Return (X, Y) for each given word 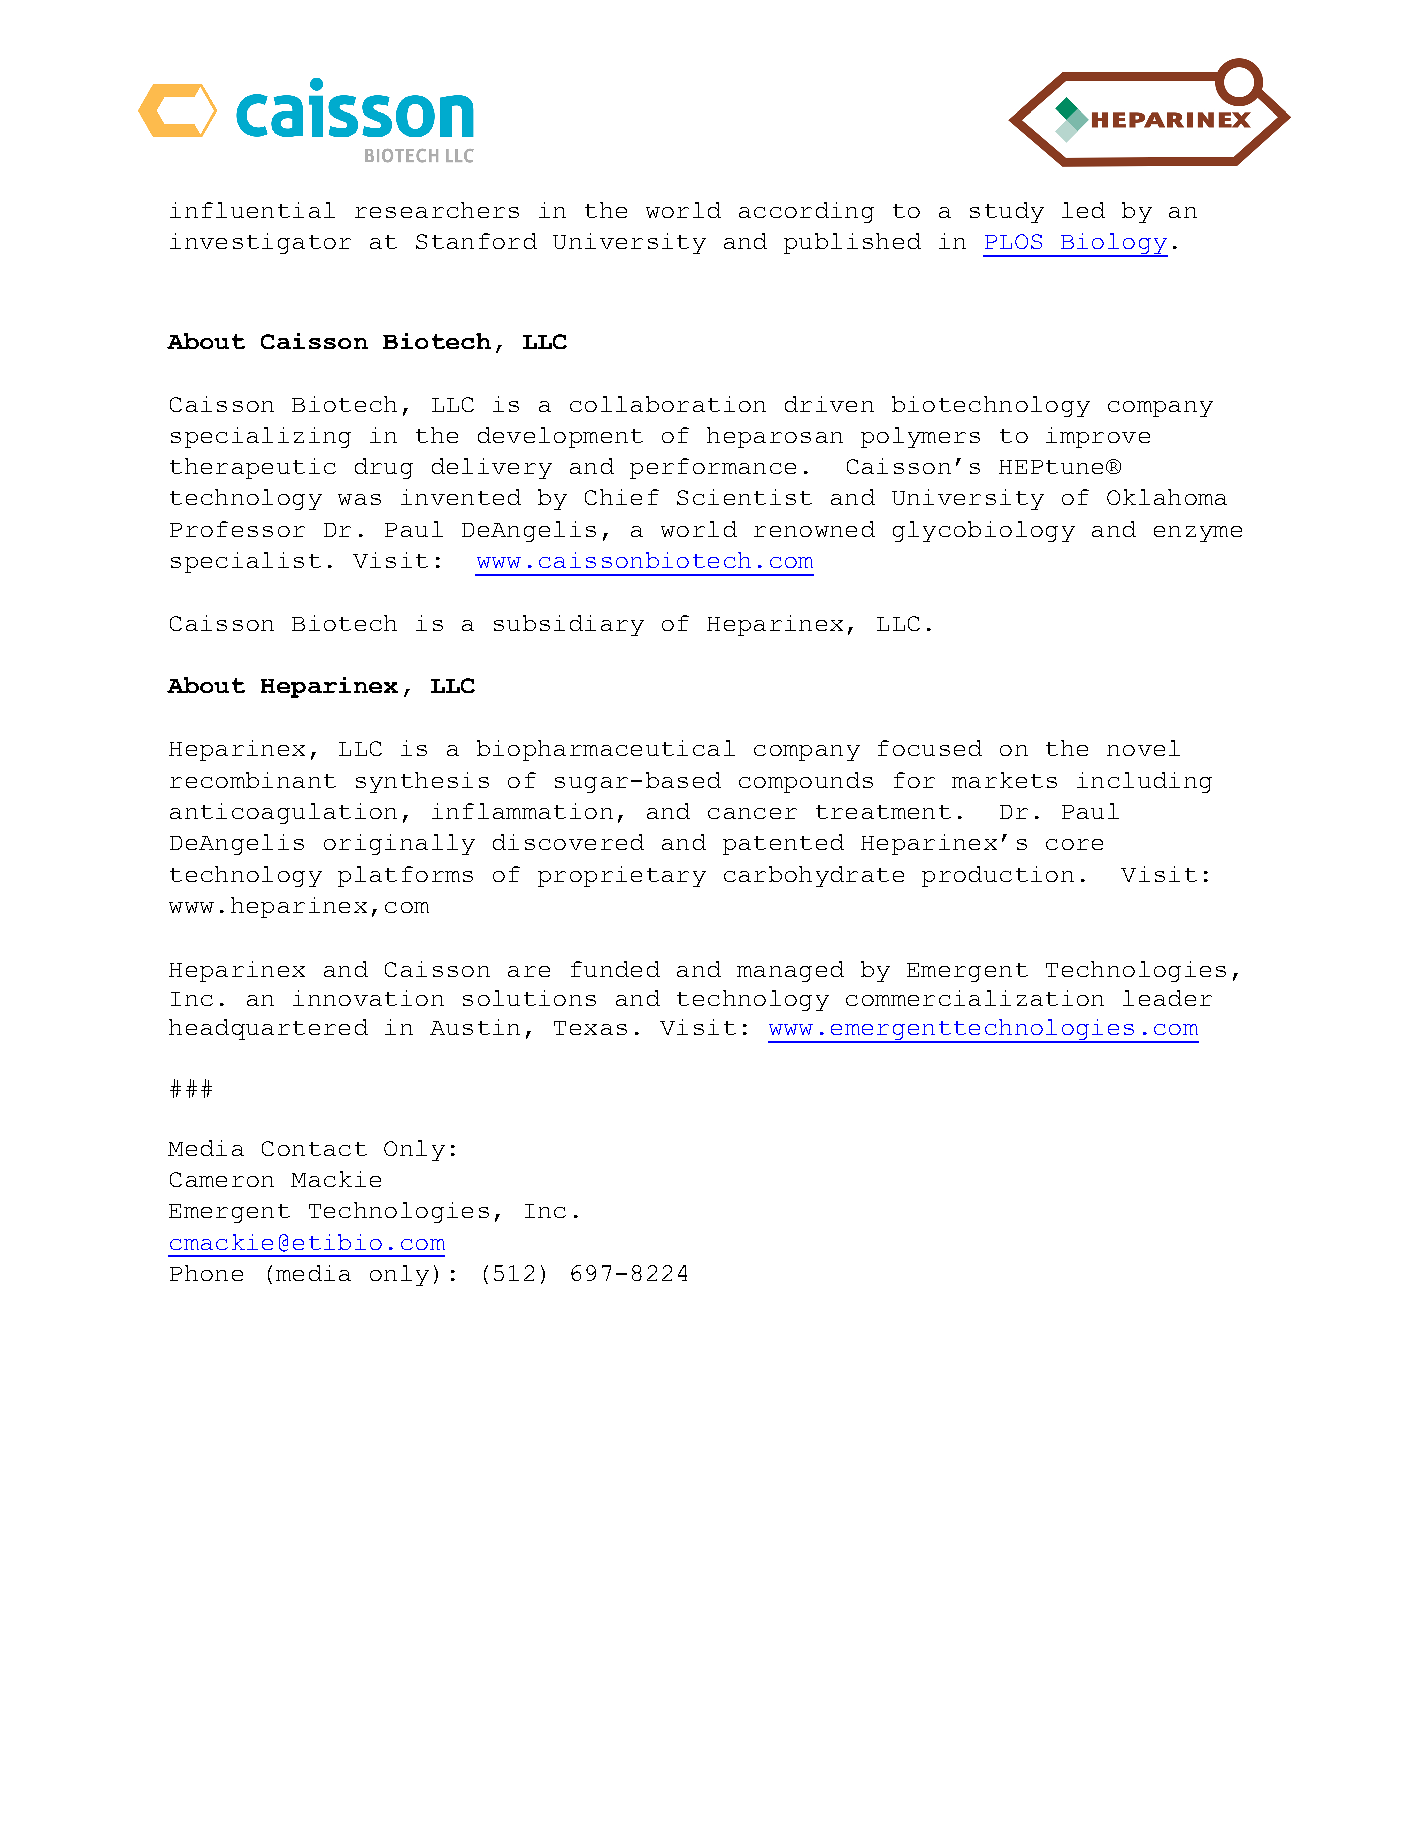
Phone (206, 1273)
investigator (260, 243)
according (806, 212)
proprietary (622, 876)
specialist (246, 562)
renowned (814, 529)
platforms (405, 876)
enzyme (1198, 534)
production (998, 876)
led (1083, 210)
